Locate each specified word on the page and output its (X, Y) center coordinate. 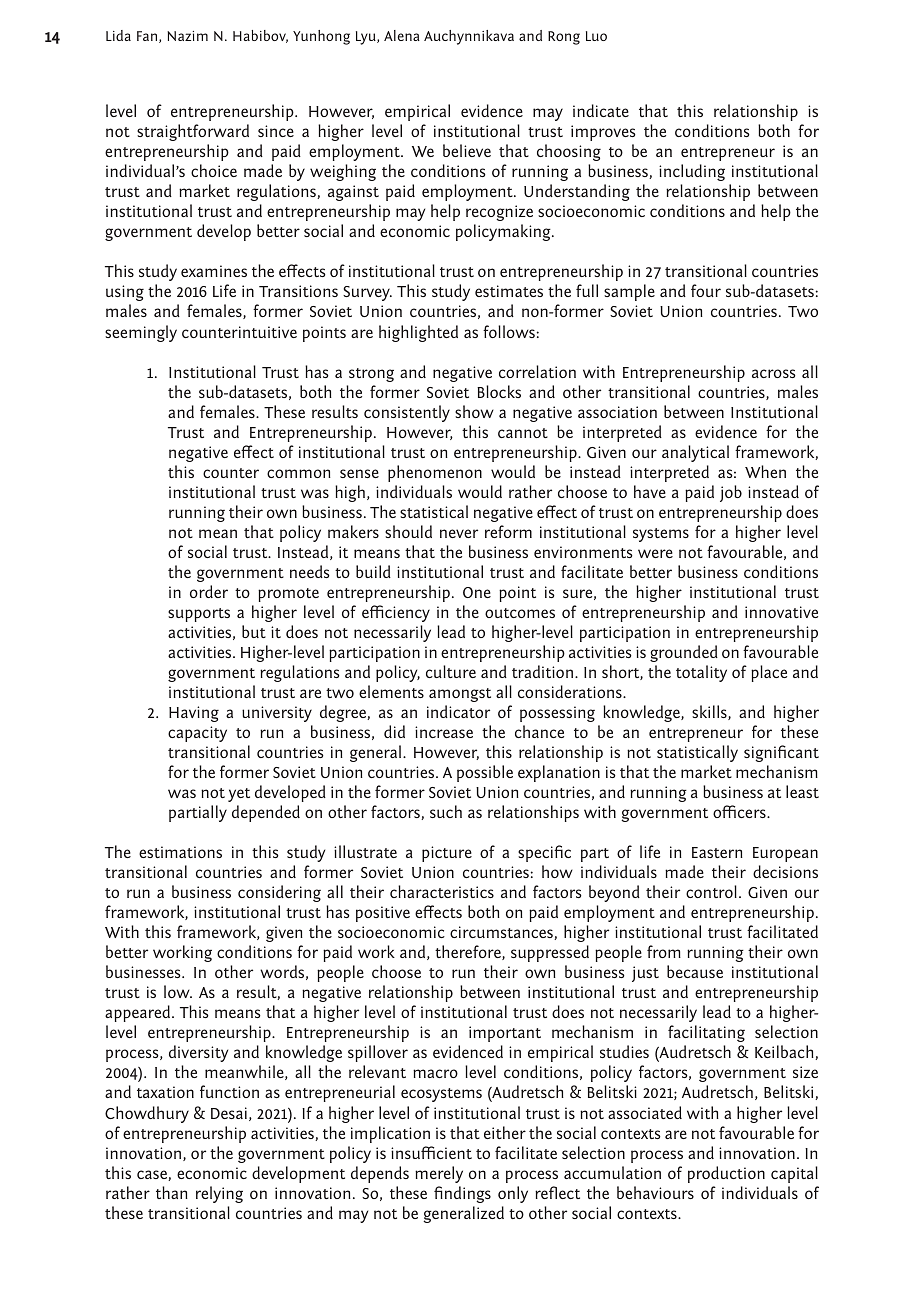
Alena (402, 35)
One (477, 592)
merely (439, 1174)
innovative (781, 612)
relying (219, 1194)
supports (199, 615)
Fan (148, 37)
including (692, 172)
